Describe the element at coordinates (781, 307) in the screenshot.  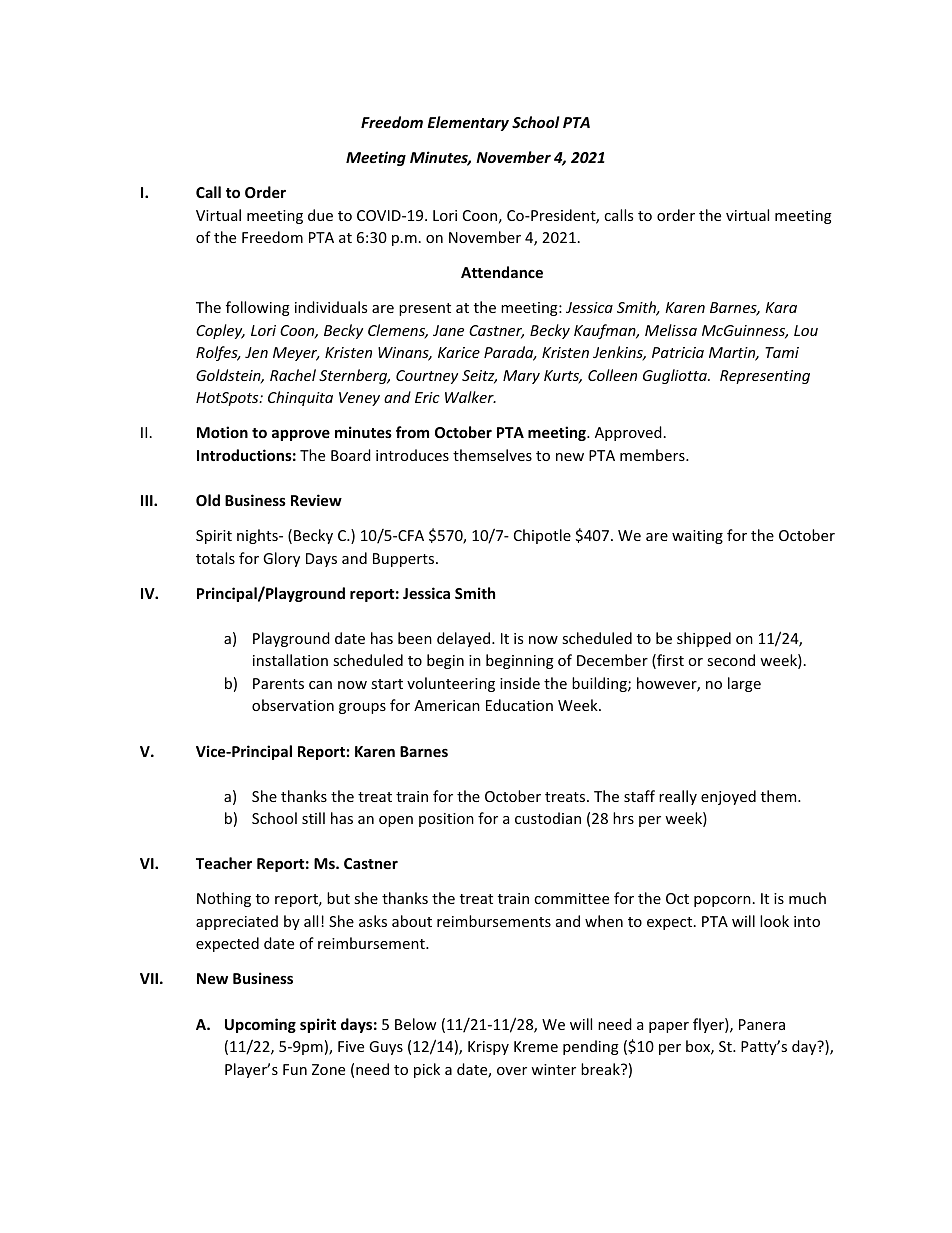
I see `Kara` at that location.
